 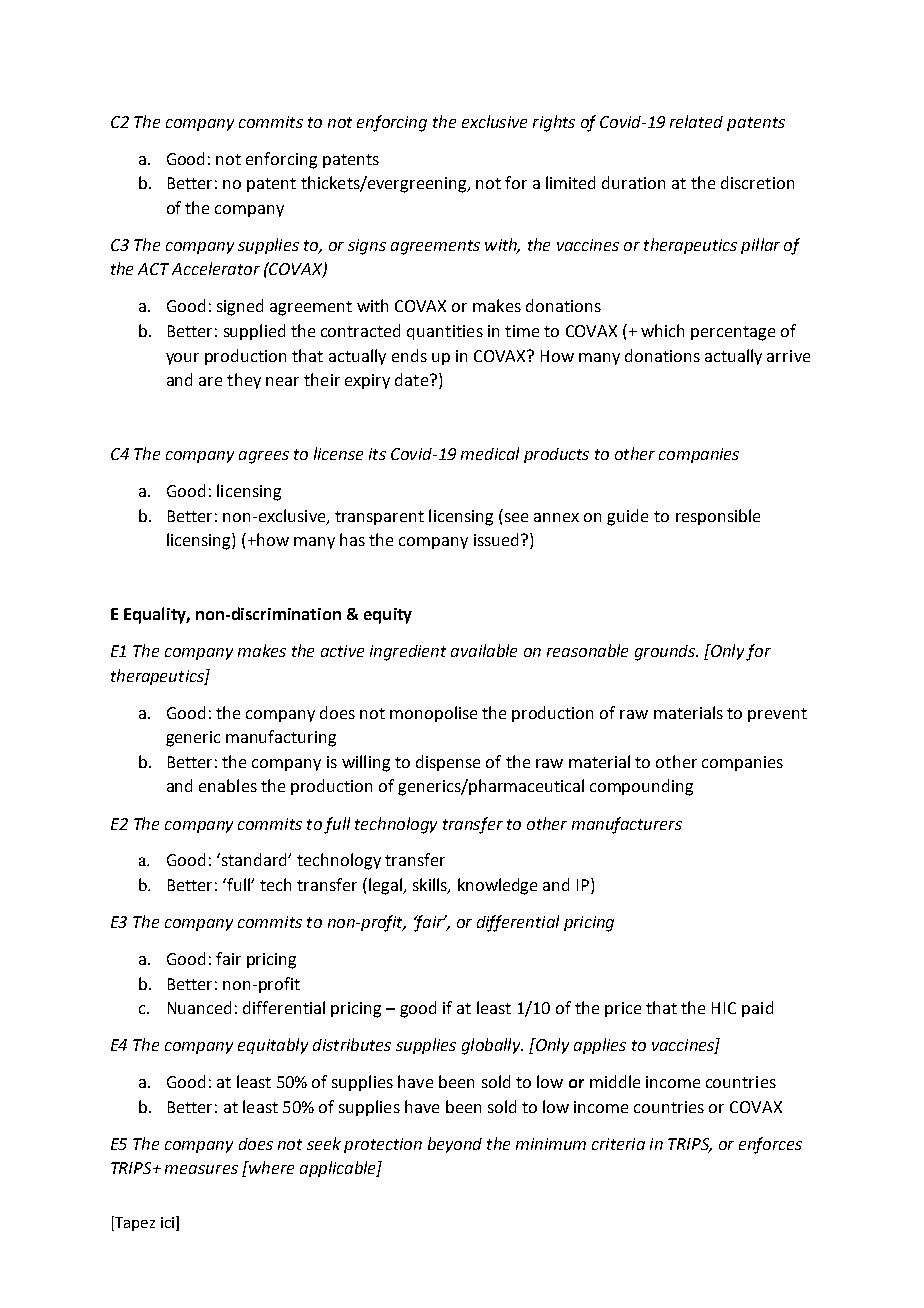 What do you see at coordinates (554, 123) in the image?
I see `rights` at bounding box center [554, 123].
